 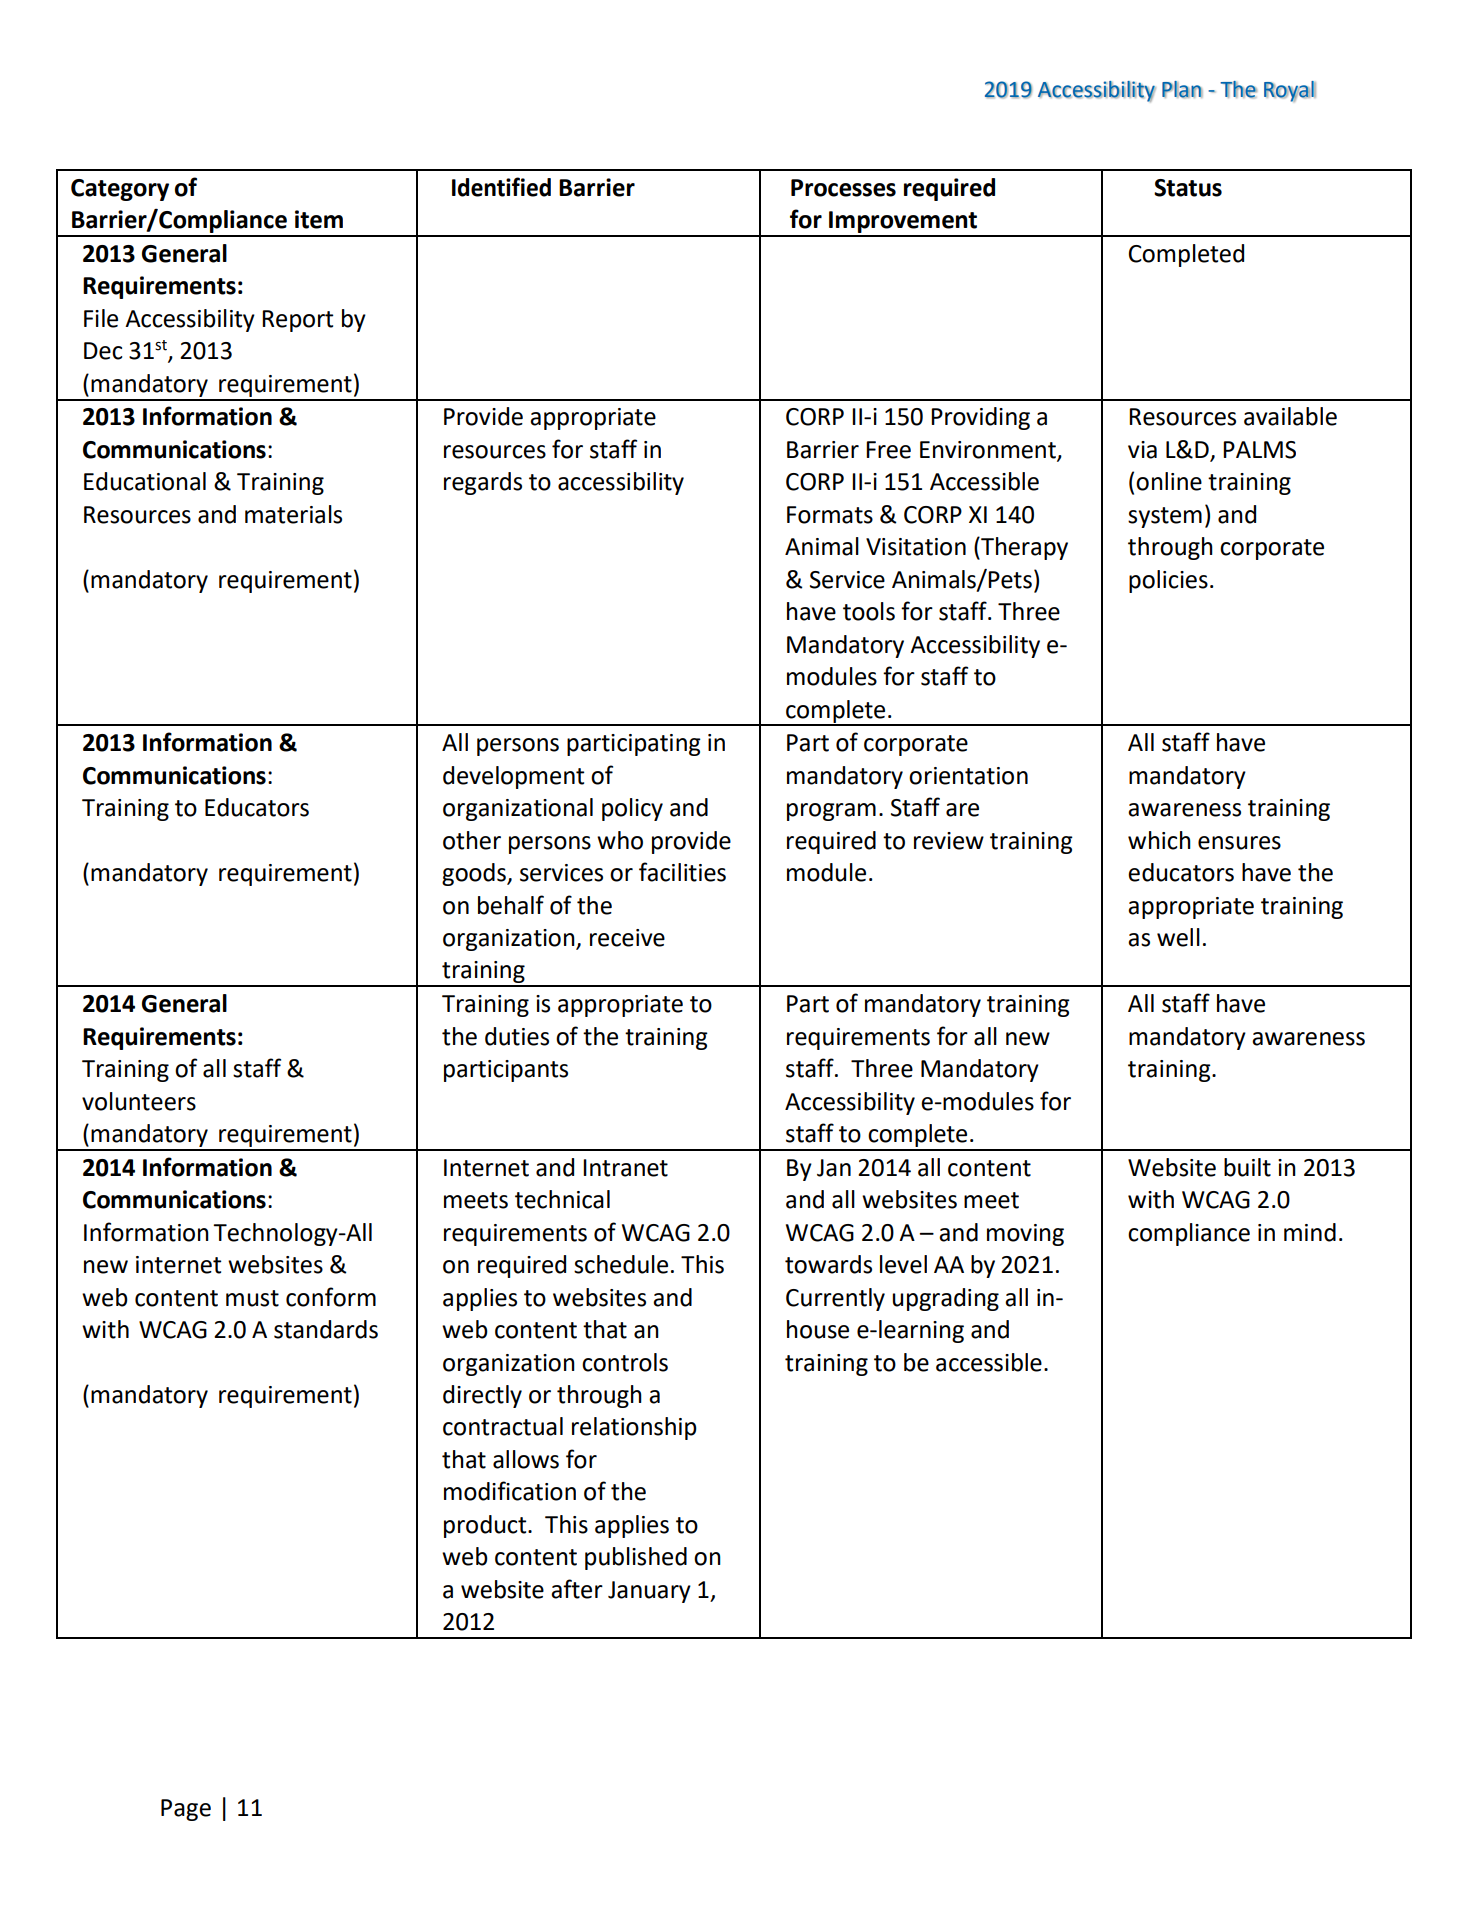 I want to click on schedule, so click(x=621, y=1264).
